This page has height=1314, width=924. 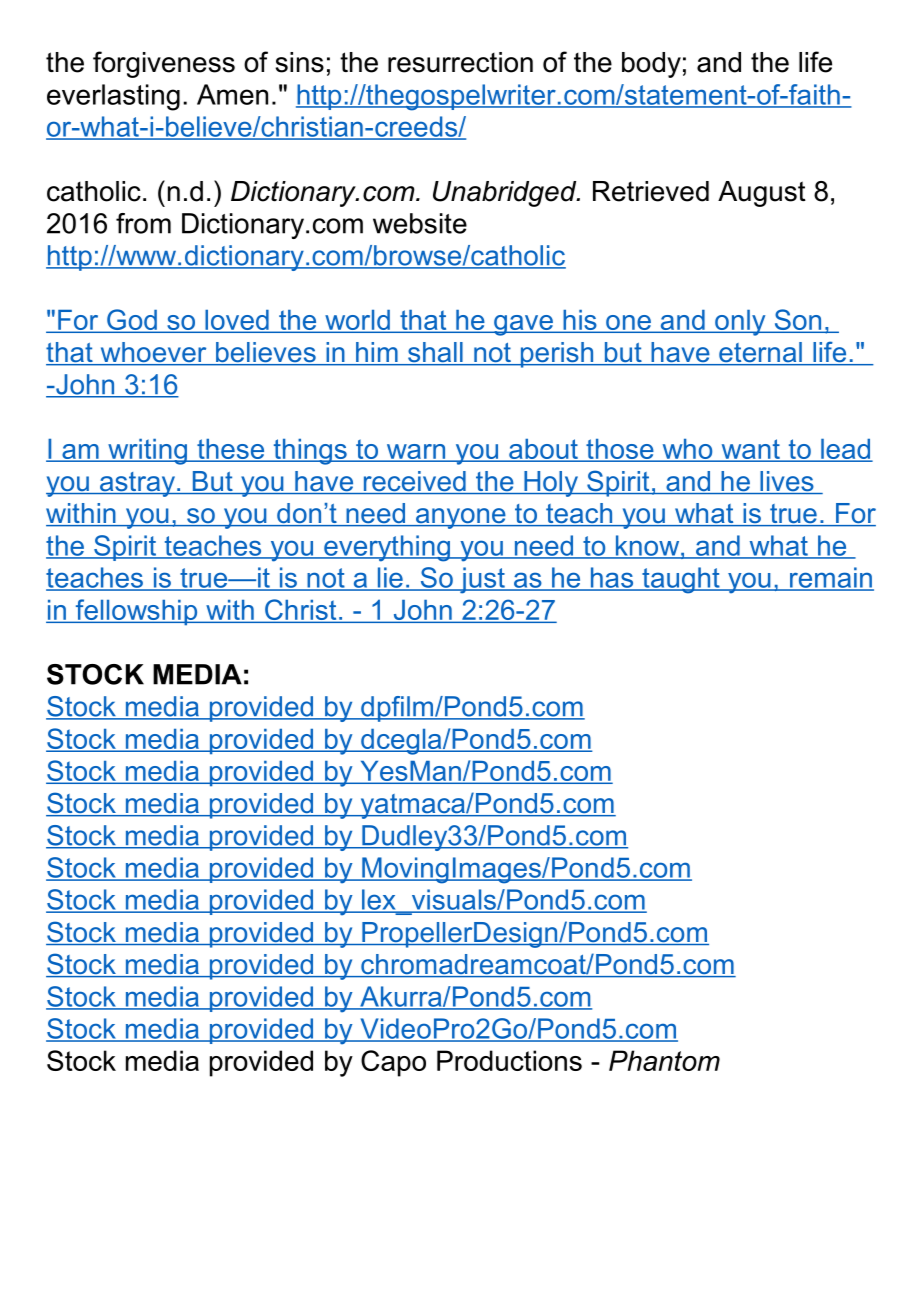 I want to click on Amen, so click(x=232, y=94).
